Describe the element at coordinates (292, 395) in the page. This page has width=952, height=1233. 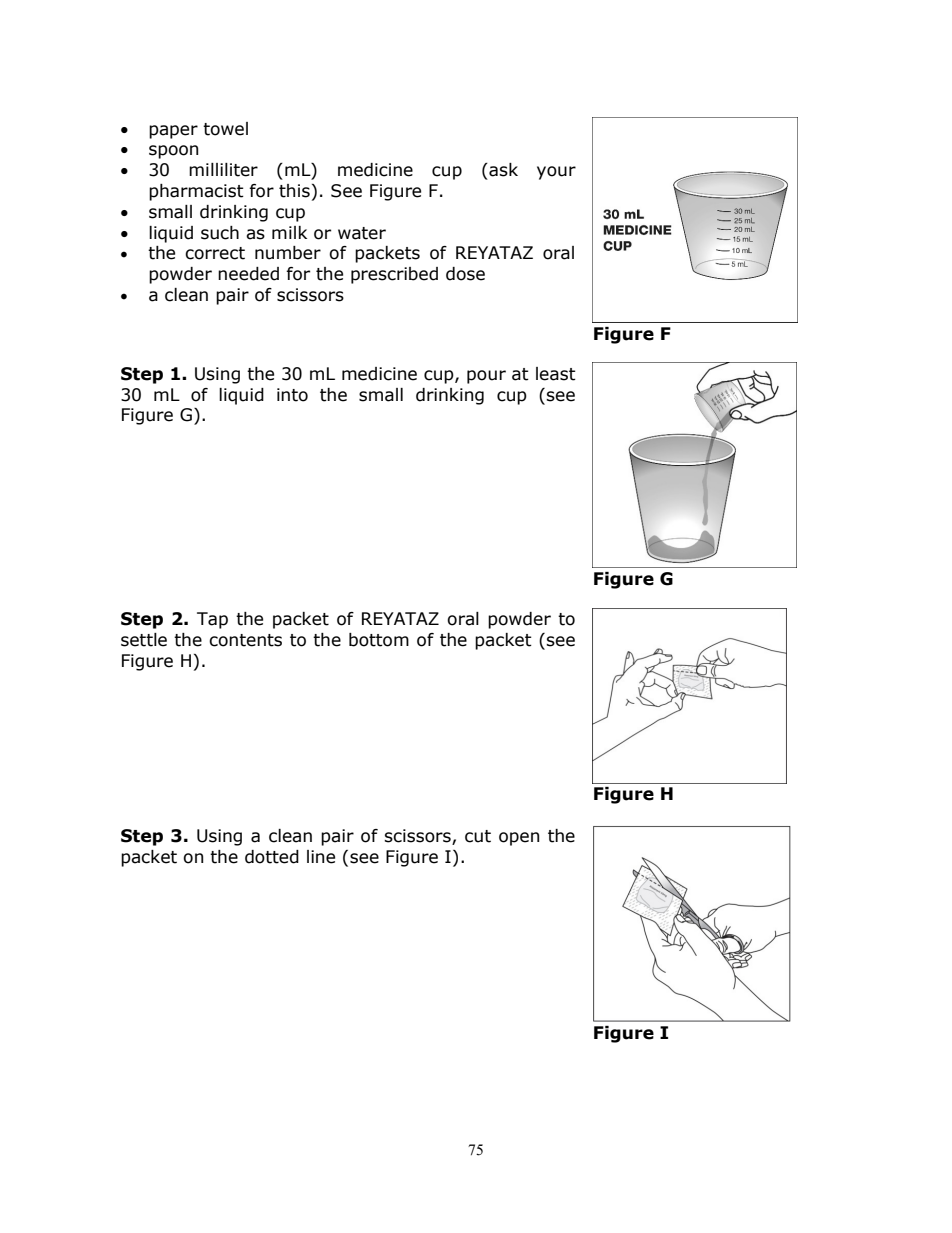
I see `into` at that location.
